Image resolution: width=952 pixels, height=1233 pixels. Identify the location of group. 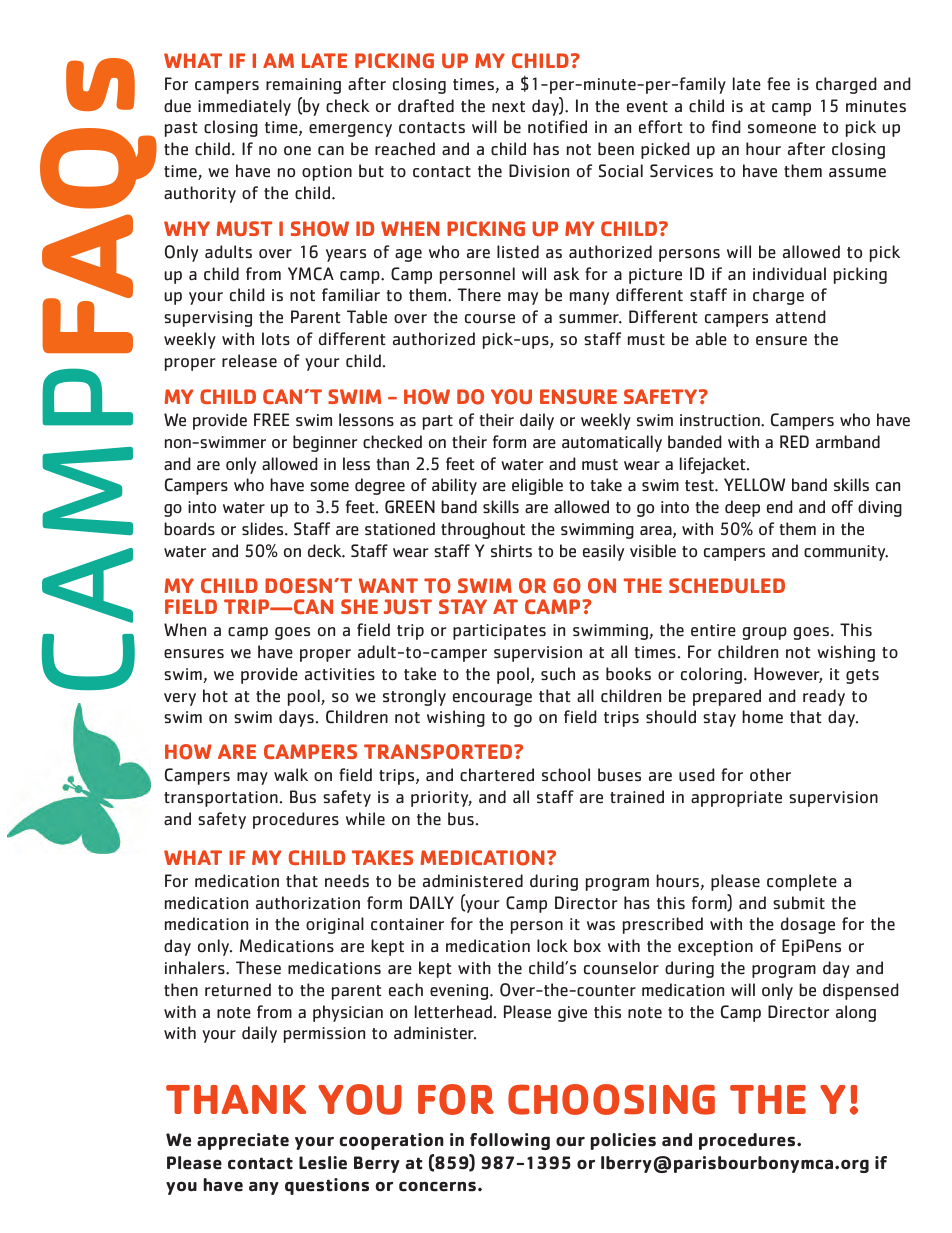
(764, 633).
